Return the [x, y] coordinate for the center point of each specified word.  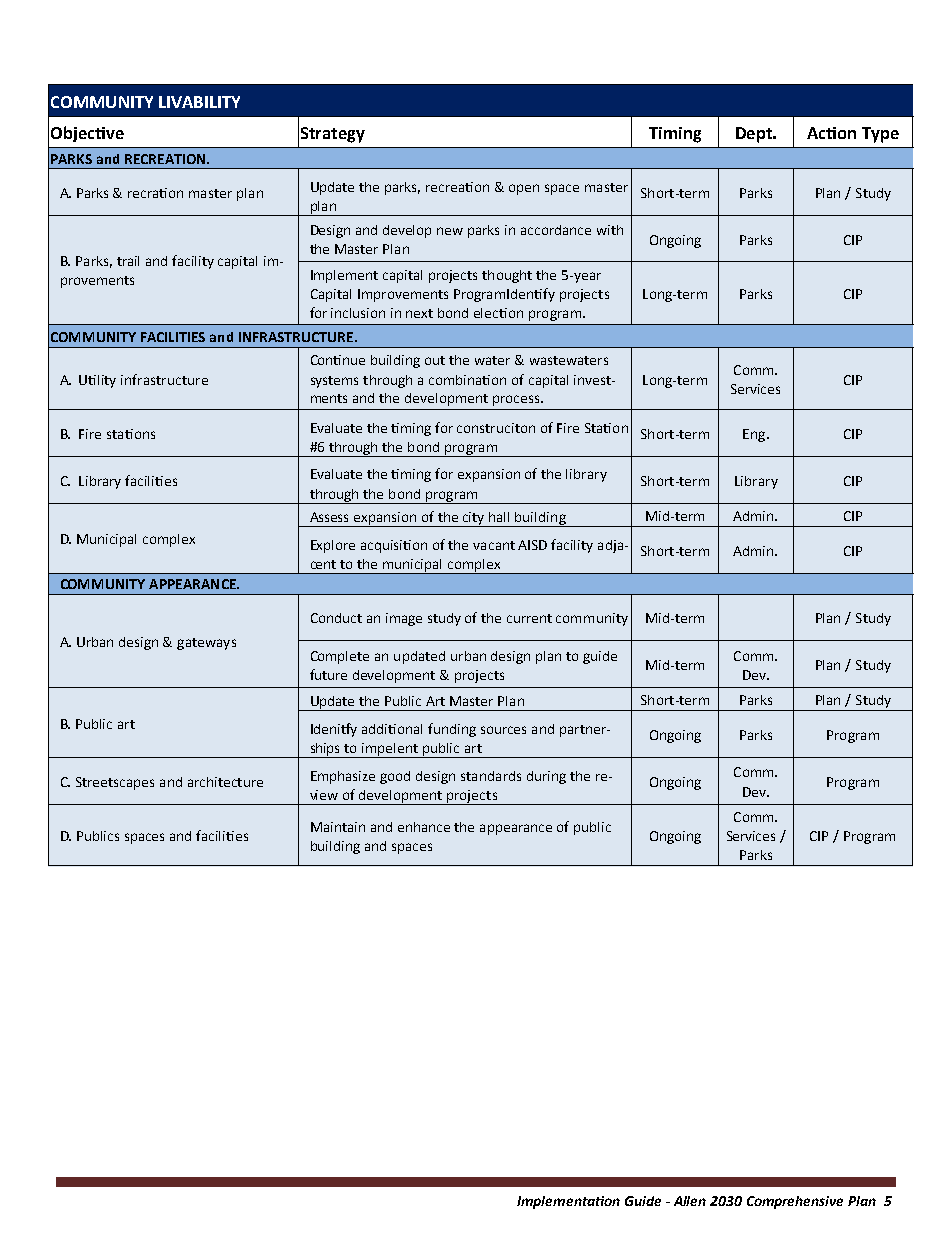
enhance [424, 827]
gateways [206, 644]
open [524, 189]
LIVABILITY [199, 102]
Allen [690, 1201]
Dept [755, 135]
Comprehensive [795, 1202]
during [546, 777]
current [529, 618]
